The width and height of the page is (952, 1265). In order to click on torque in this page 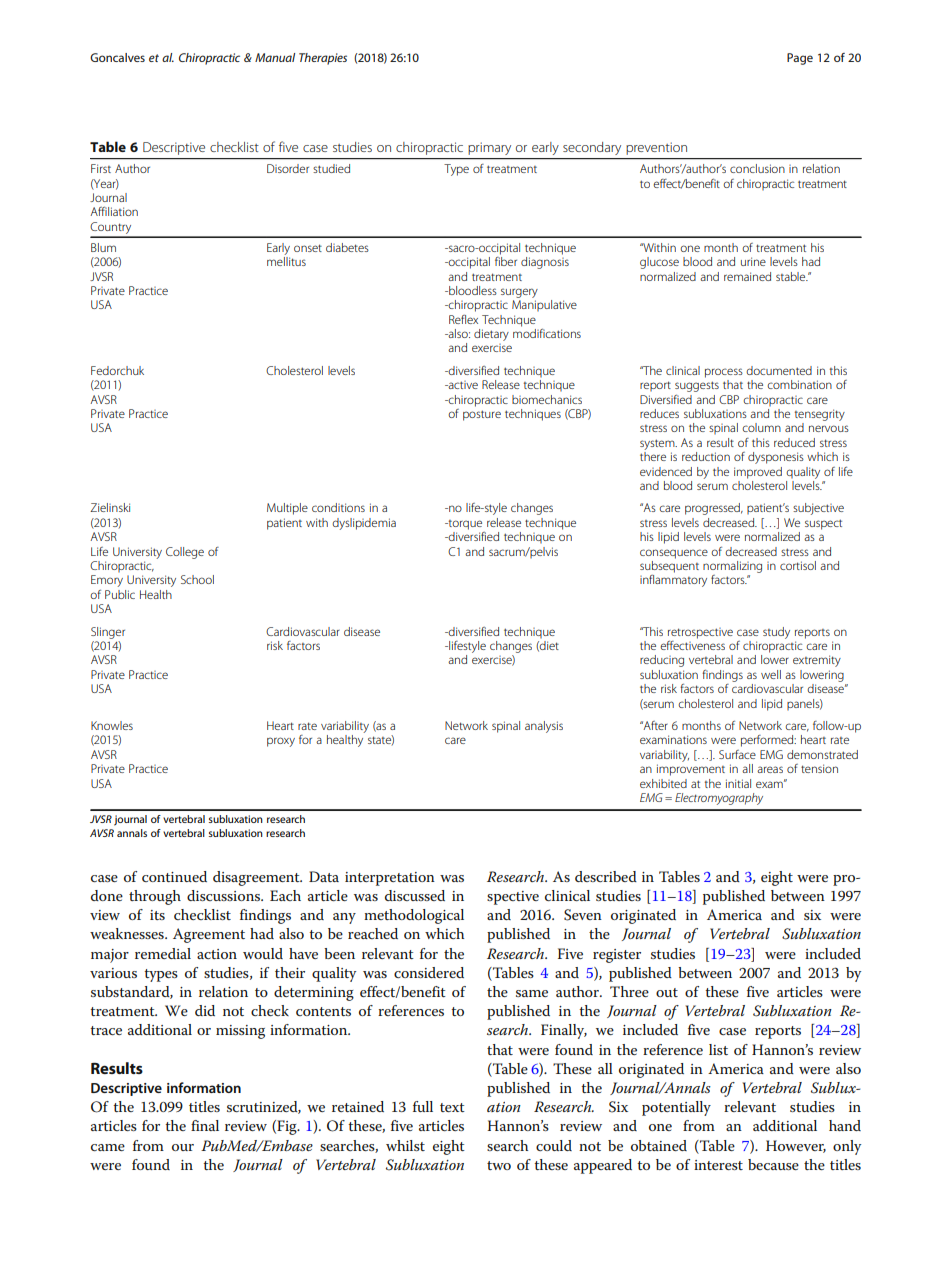, I will do `click(464, 525)`.
